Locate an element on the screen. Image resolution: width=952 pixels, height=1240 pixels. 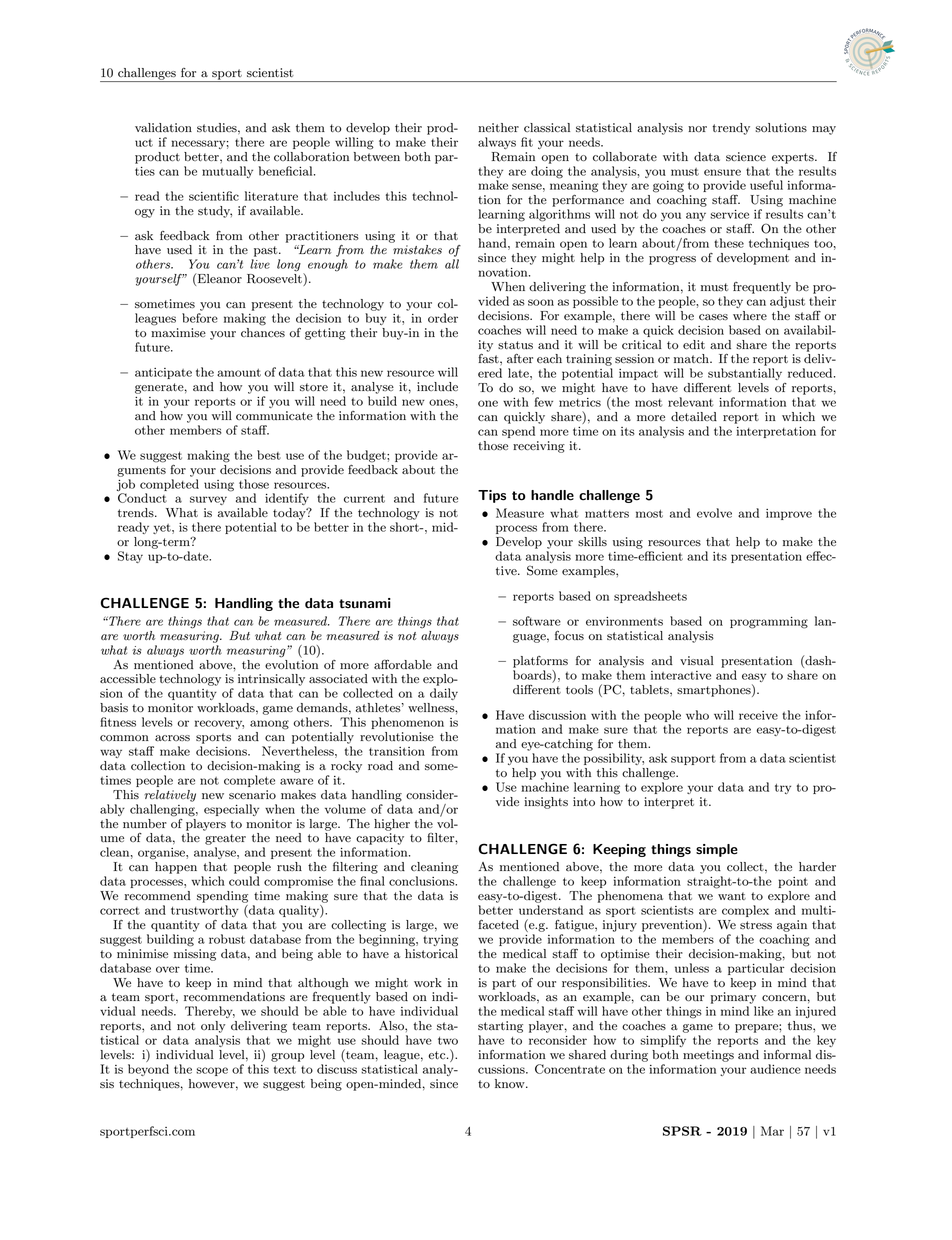
phenomenon is located at coordinates (407, 723).
